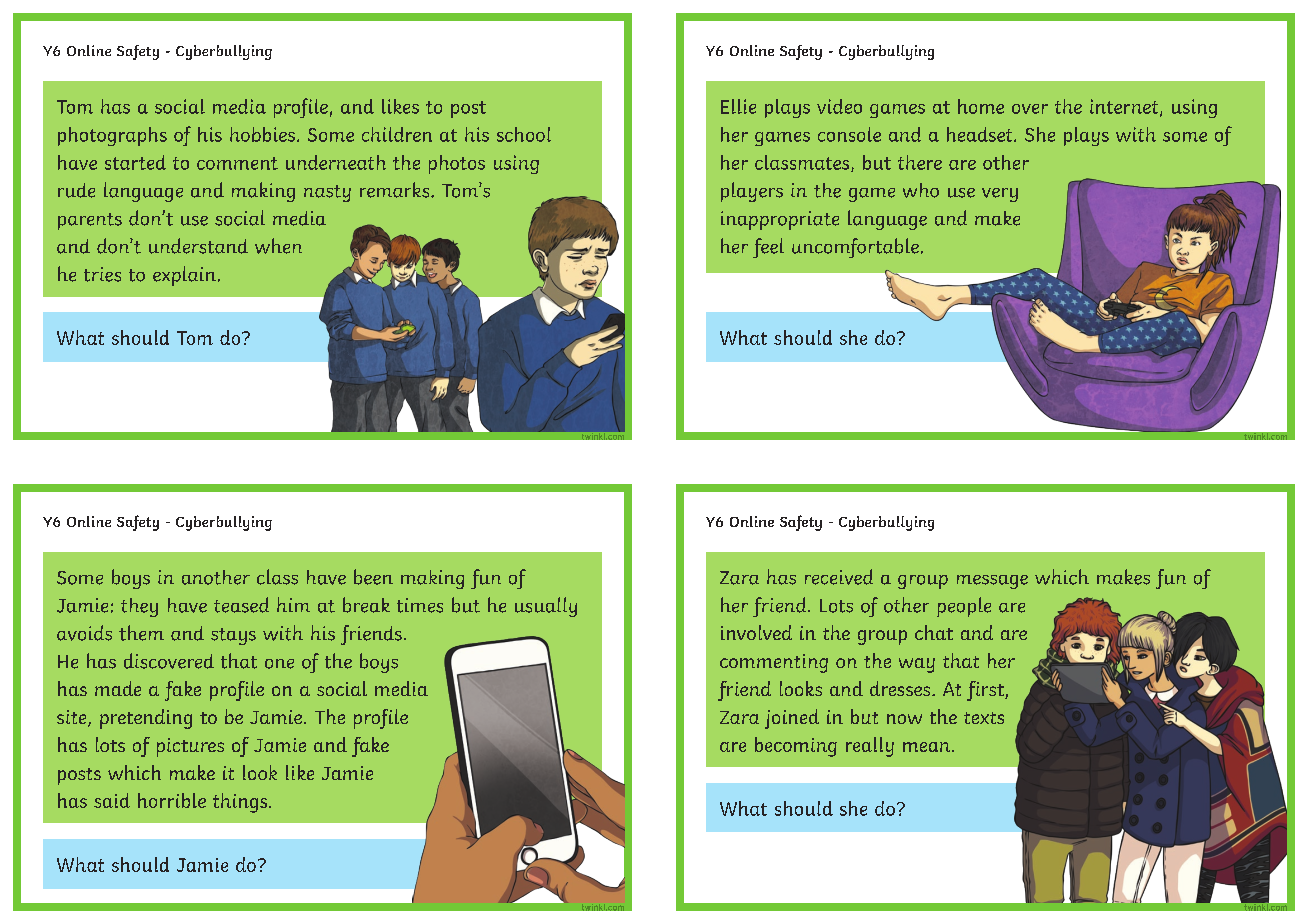 Image resolution: width=1308 pixels, height=924 pixels. I want to click on becoming, so click(796, 747).
